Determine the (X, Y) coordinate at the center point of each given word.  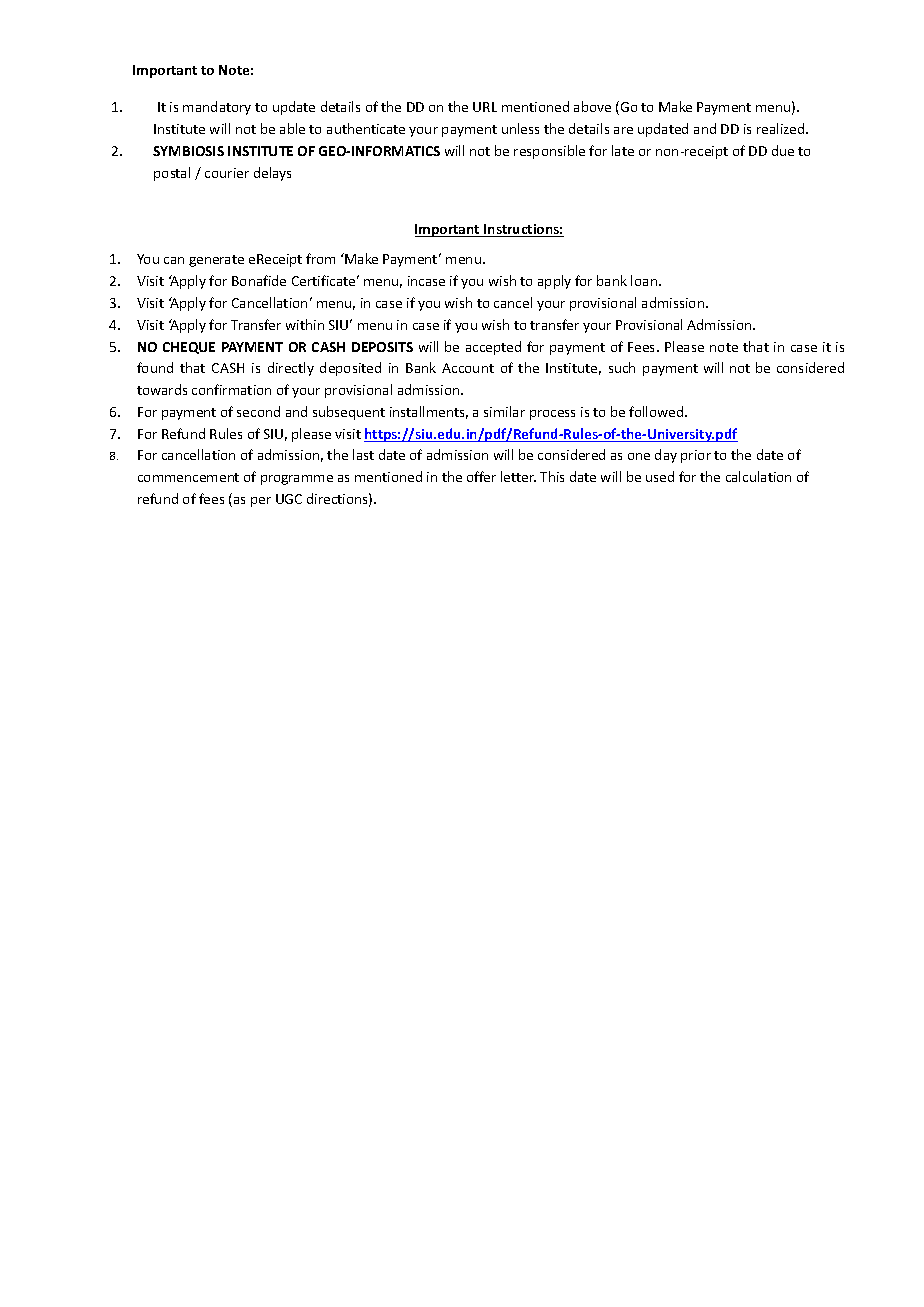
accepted (493, 348)
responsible (549, 152)
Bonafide (259, 280)
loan (645, 280)
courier (227, 173)
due (783, 150)
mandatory (217, 108)
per (261, 502)
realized (782, 128)
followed (657, 411)
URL (485, 107)
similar (504, 411)
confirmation (231, 389)
